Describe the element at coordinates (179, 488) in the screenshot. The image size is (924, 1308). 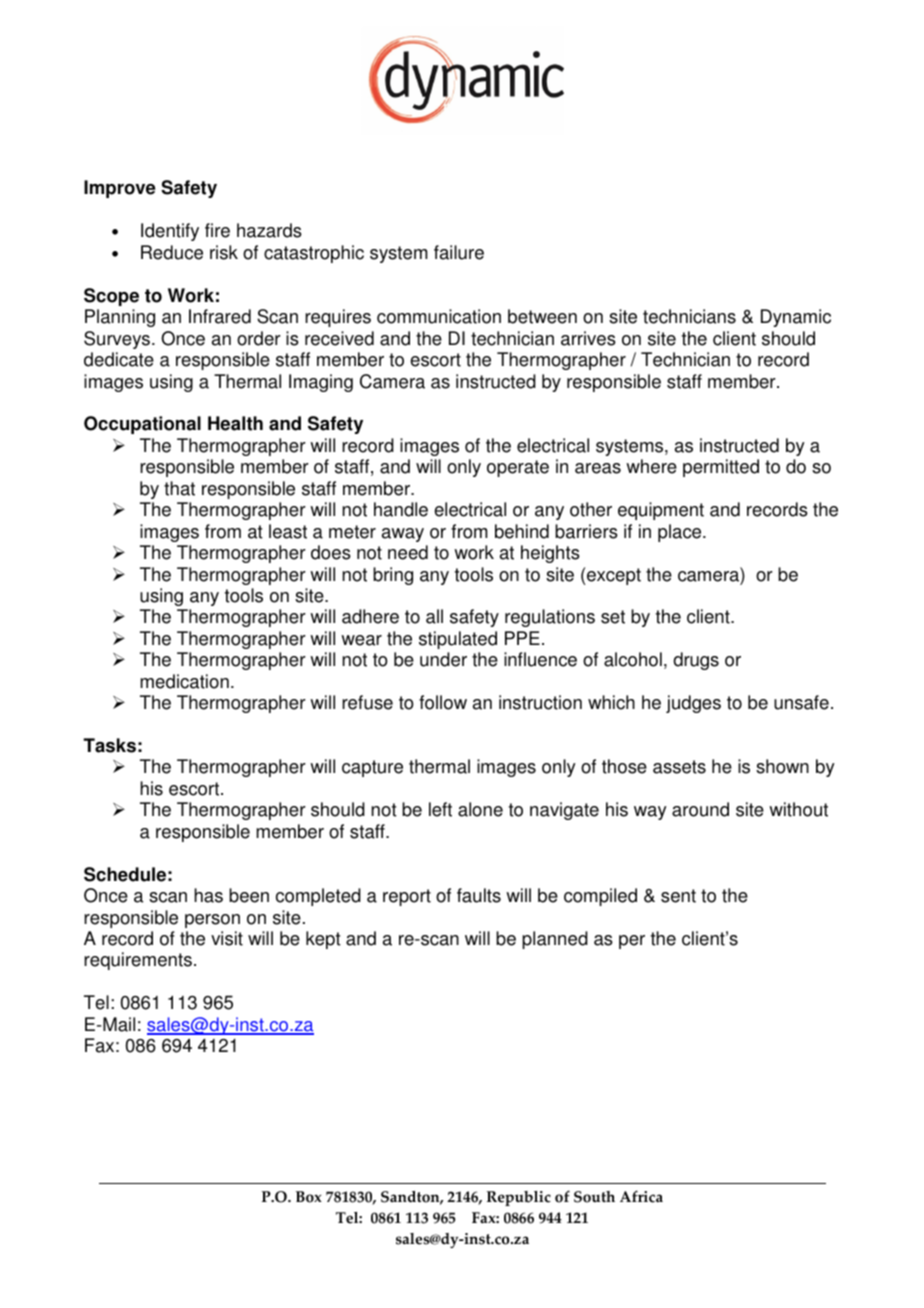
I see `that` at that location.
